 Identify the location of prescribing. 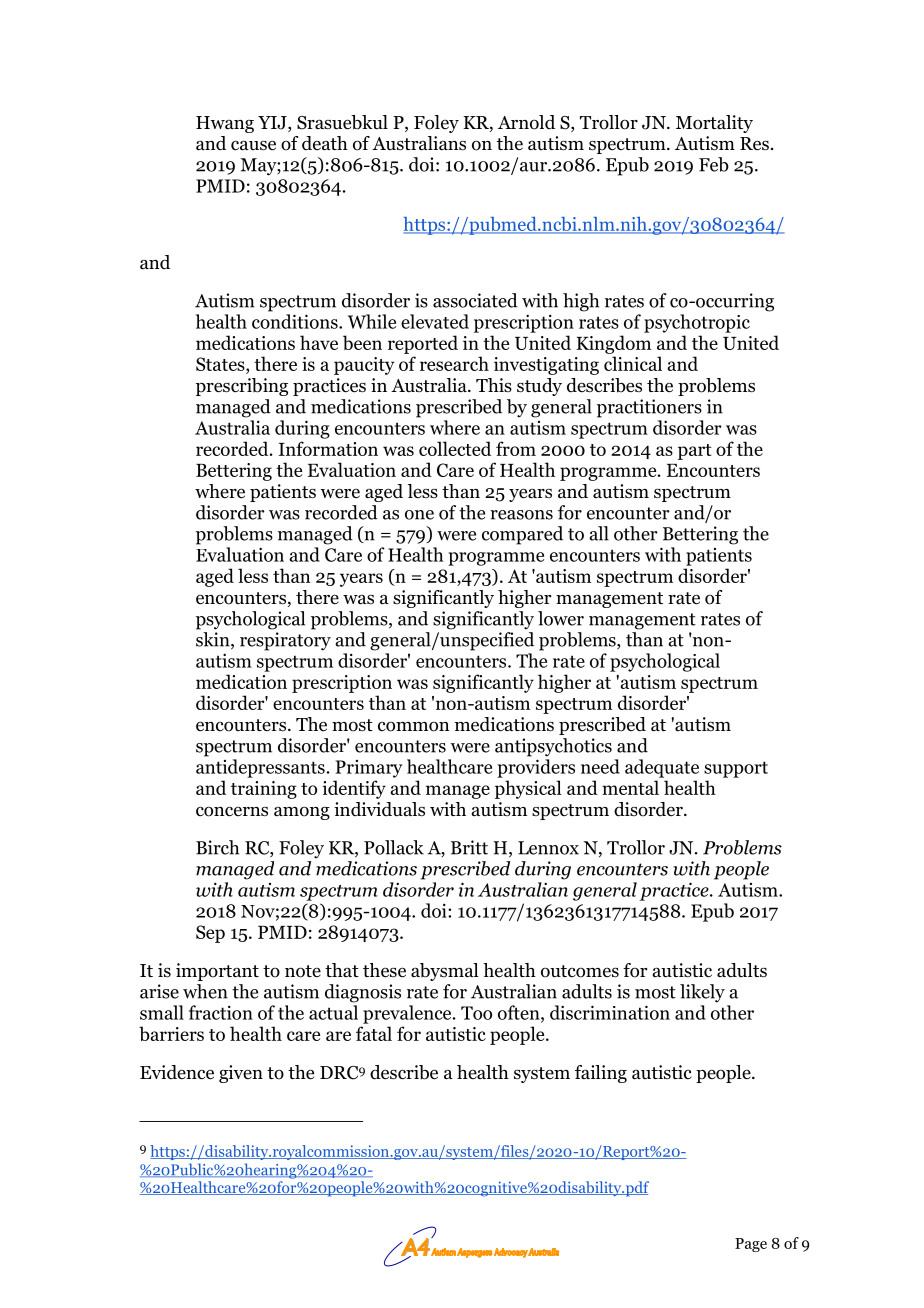
(242, 387).
